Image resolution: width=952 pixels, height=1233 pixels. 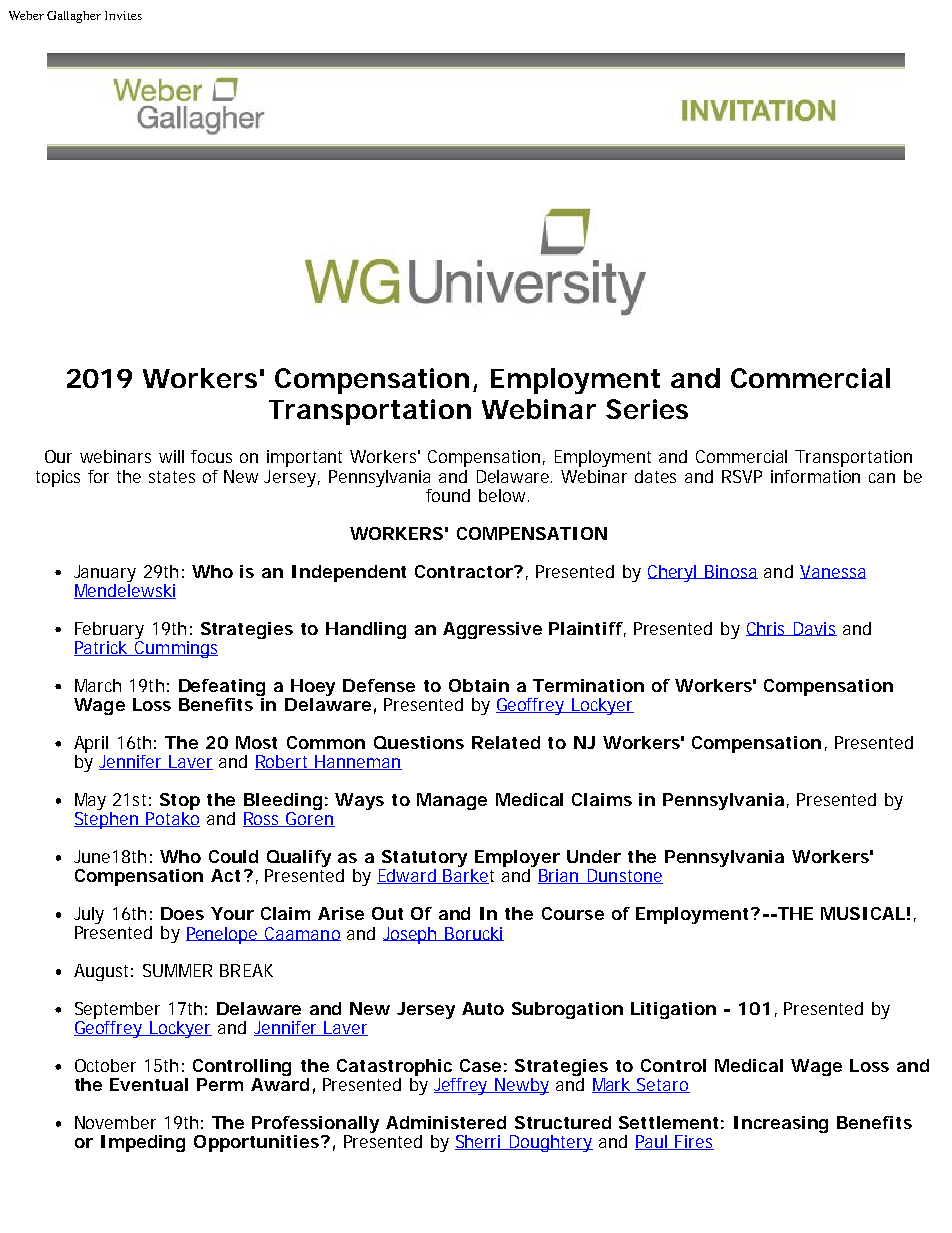 I want to click on Series, so click(x=647, y=409).
